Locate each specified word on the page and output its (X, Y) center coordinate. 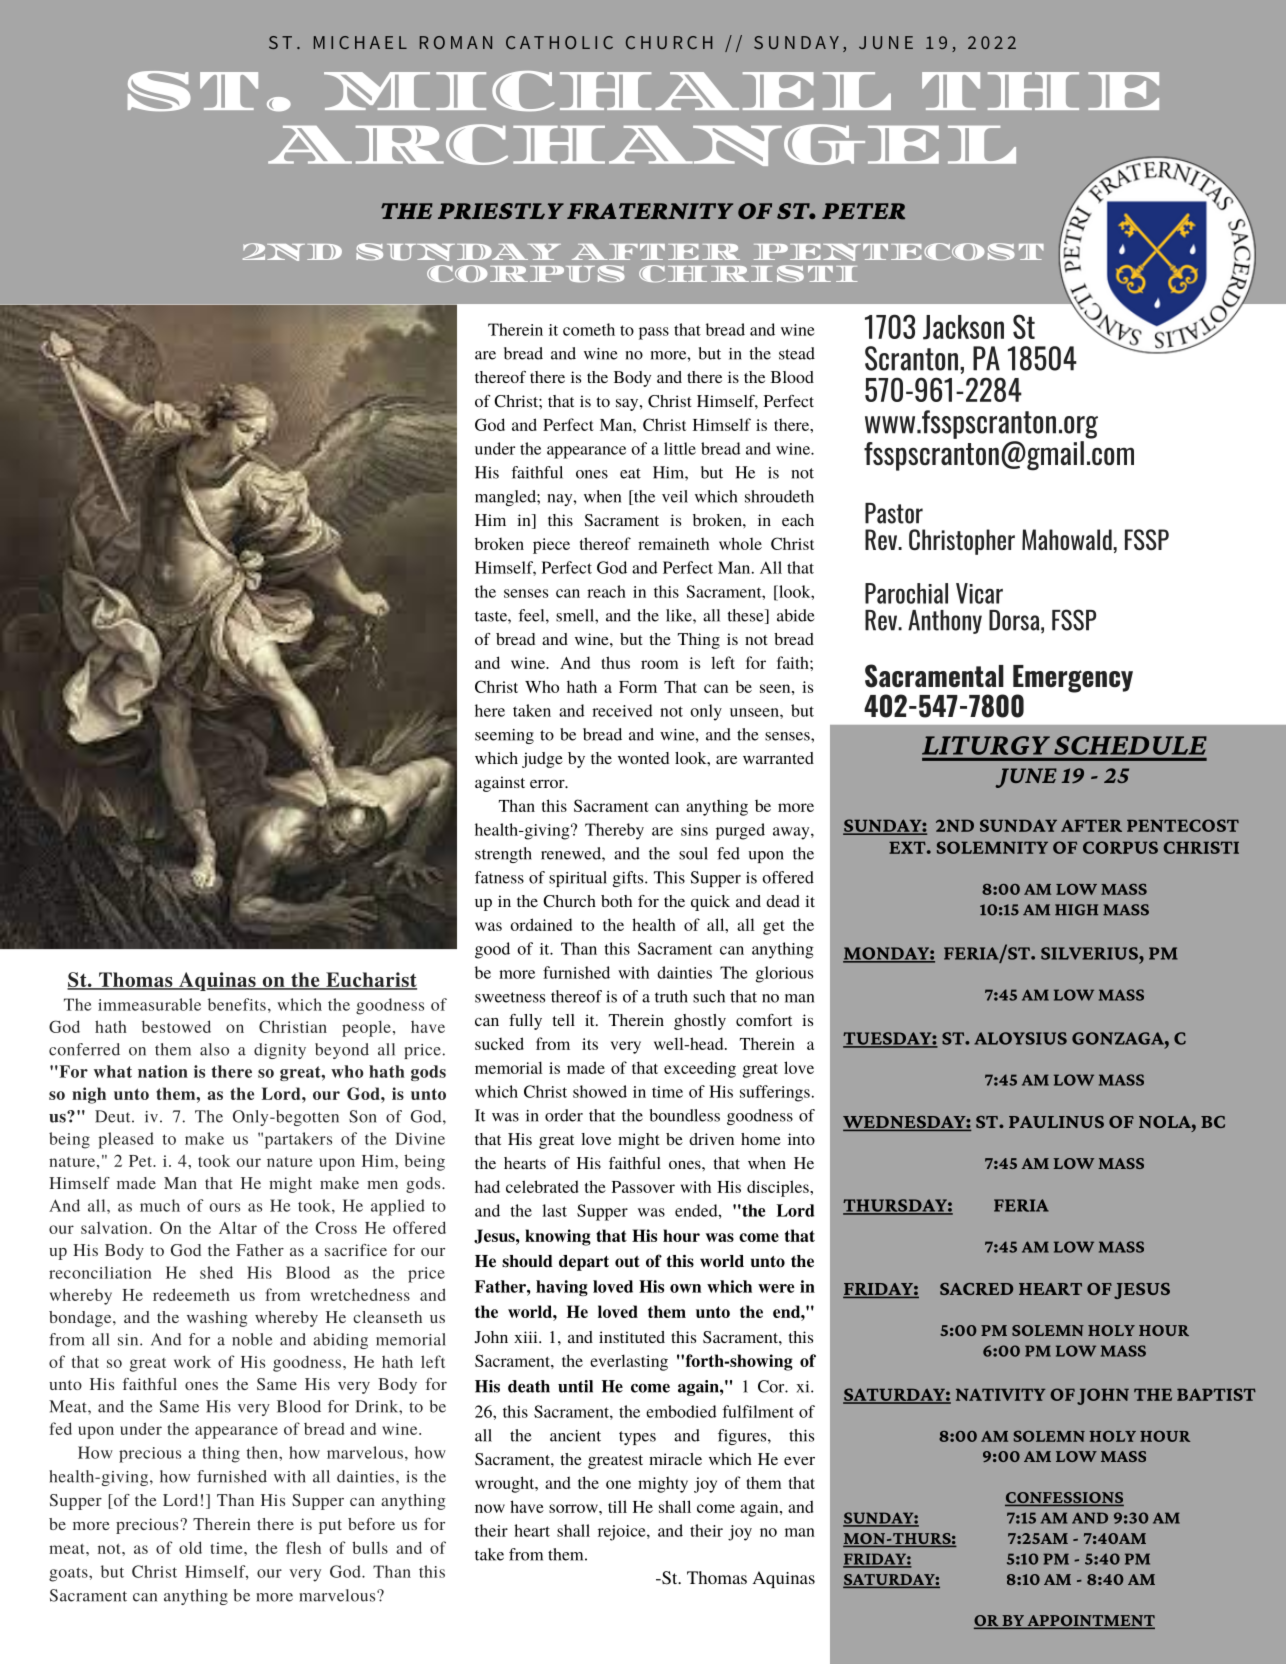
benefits (237, 1004)
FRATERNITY (650, 211)
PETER (863, 211)
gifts (629, 879)
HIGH (1076, 910)
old (190, 1547)
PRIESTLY (501, 211)
